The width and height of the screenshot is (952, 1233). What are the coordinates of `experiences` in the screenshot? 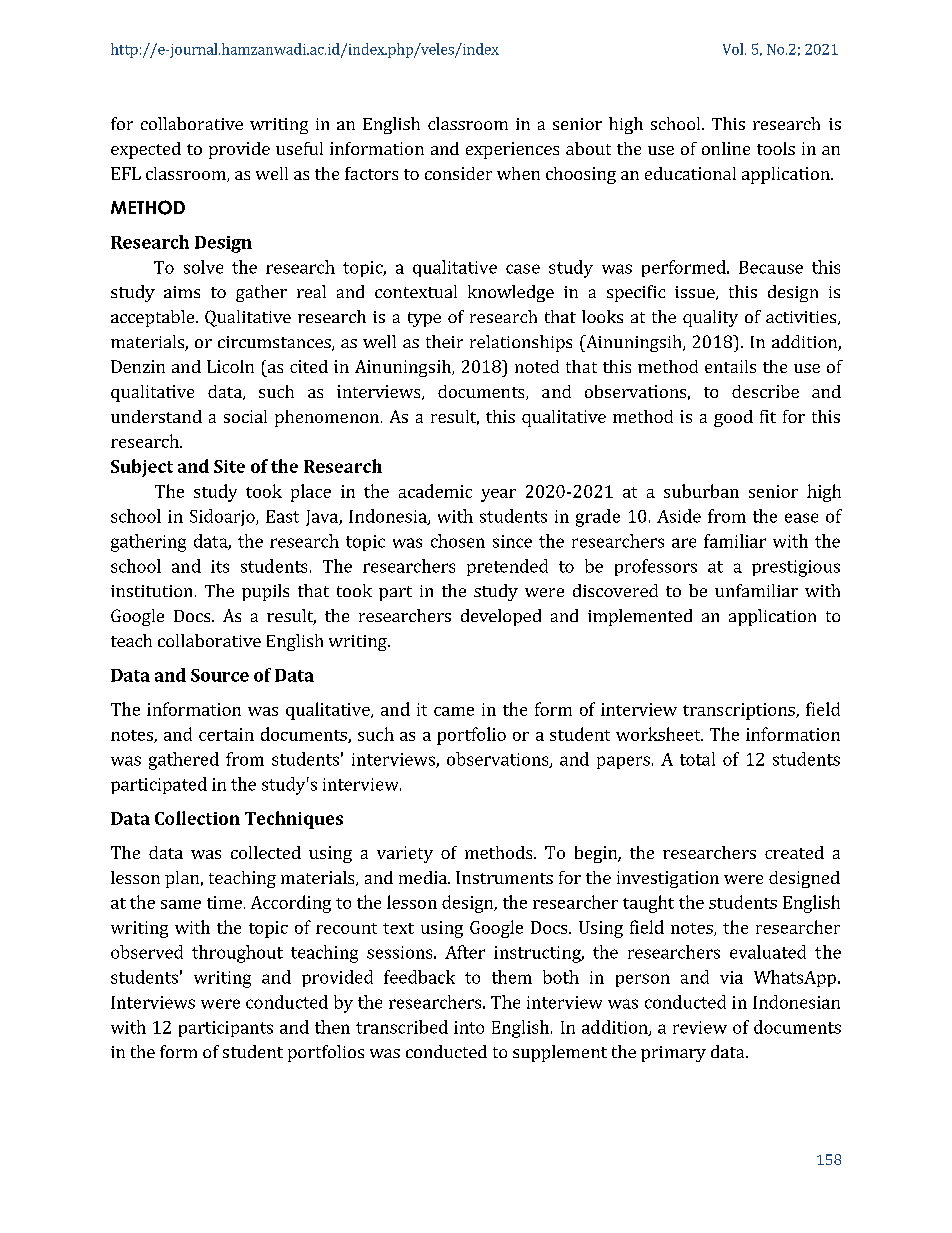 It's located at (512, 150).
